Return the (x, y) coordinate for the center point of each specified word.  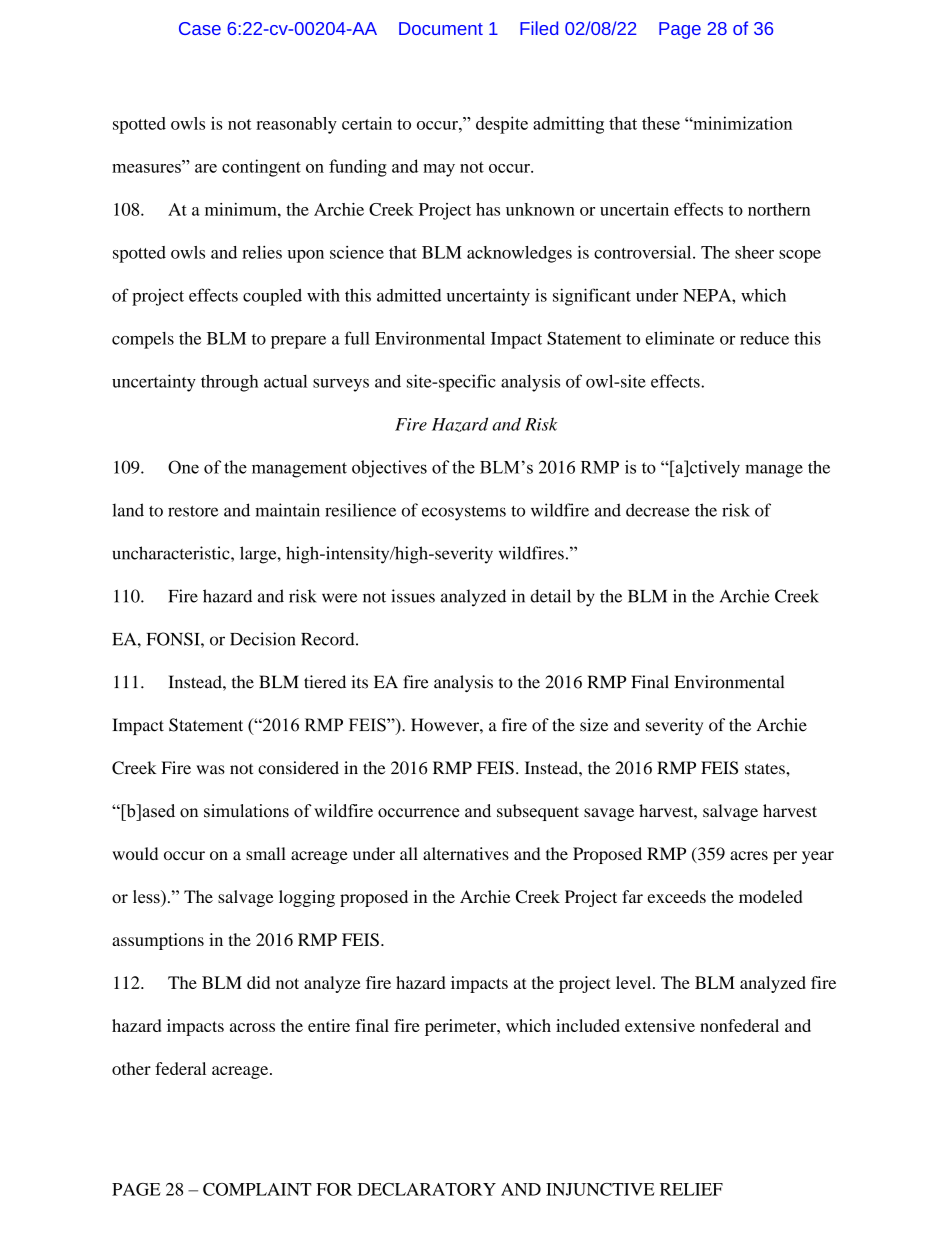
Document (441, 28)
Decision (263, 639)
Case (200, 28)
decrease (658, 510)
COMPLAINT (257, 1189)
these (661, 123)
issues (413, 596)
